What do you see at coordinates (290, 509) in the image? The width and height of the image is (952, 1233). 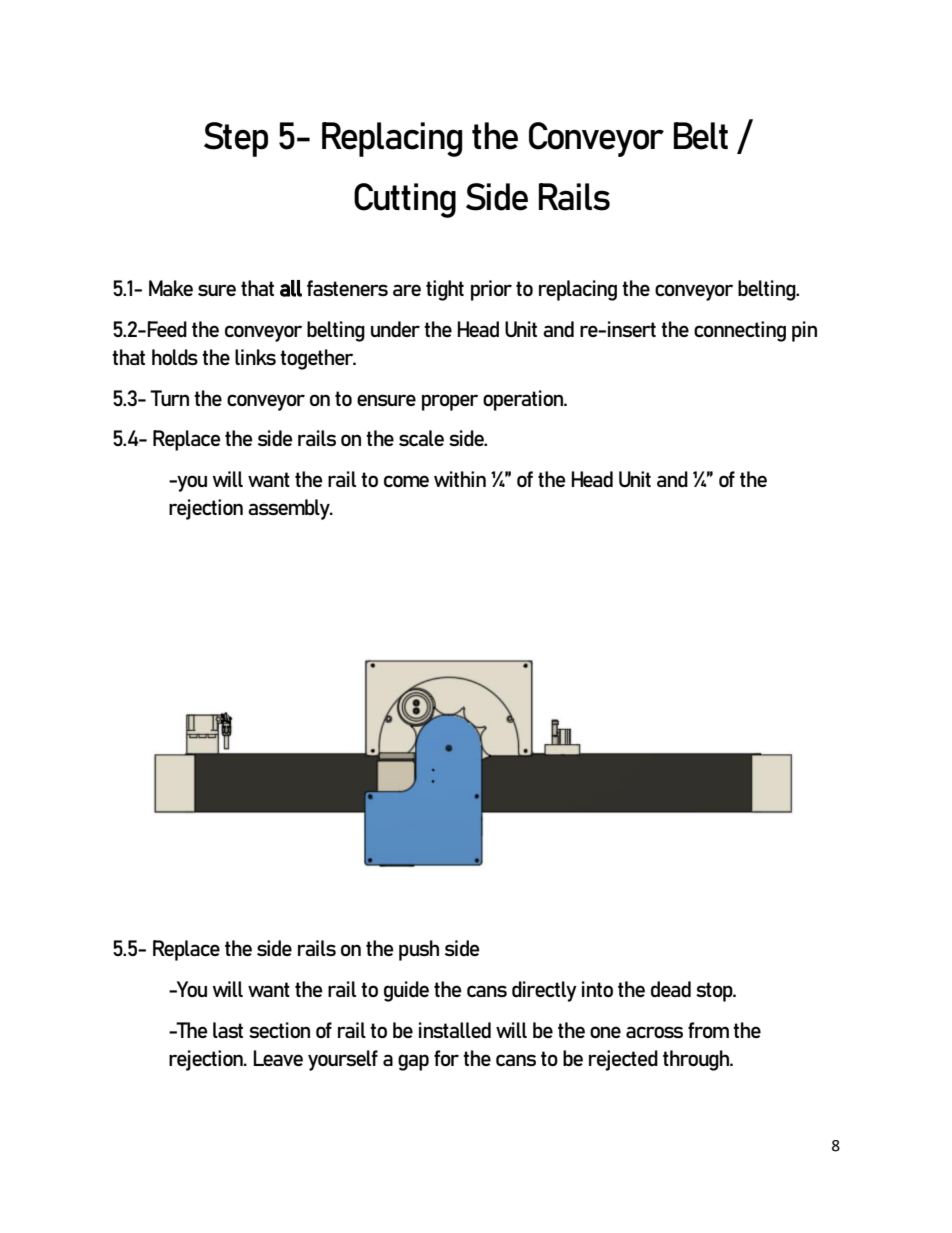 I see `assembly` at bounding box center [290, 509].
